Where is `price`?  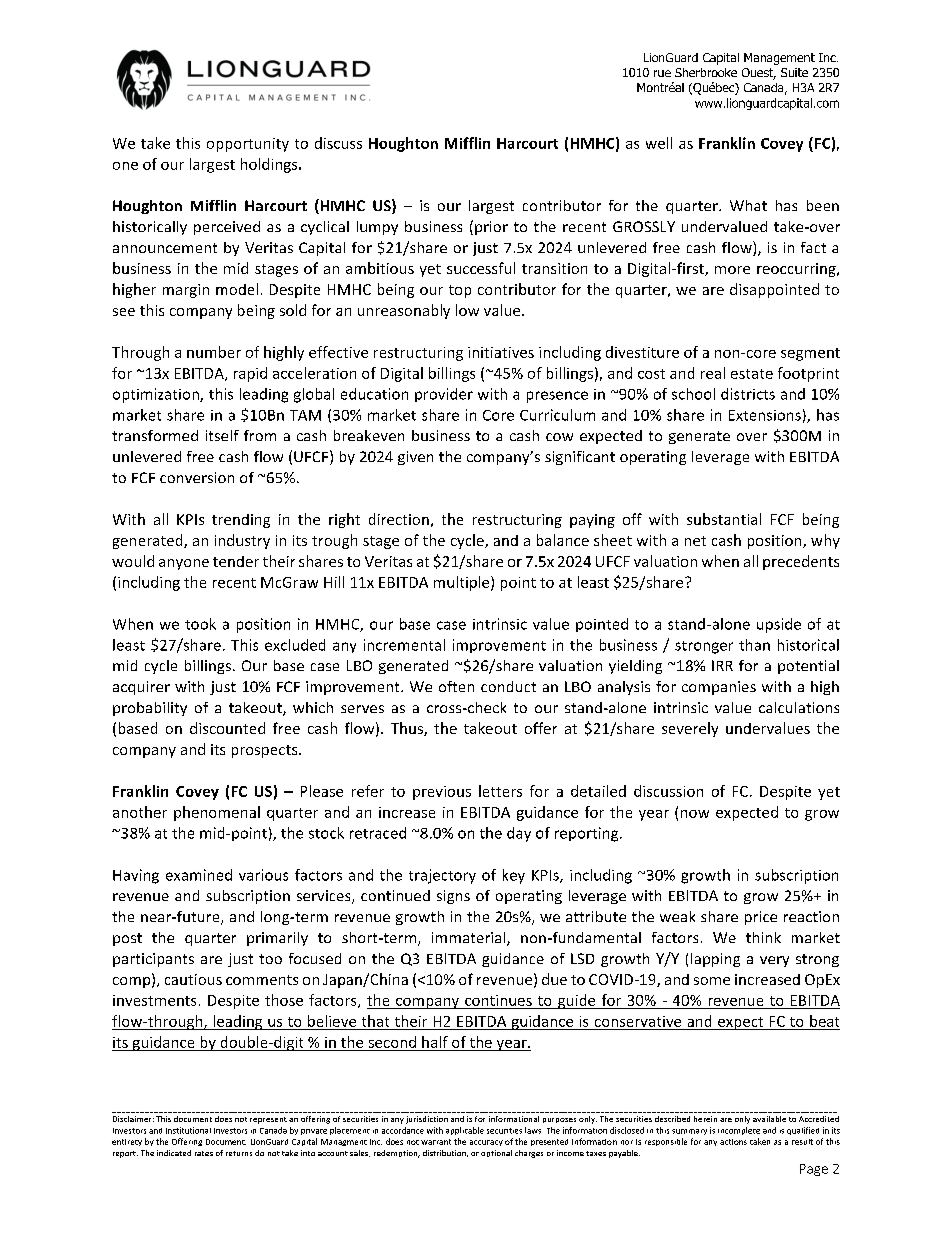
price is located at coordinates (761, 918).
